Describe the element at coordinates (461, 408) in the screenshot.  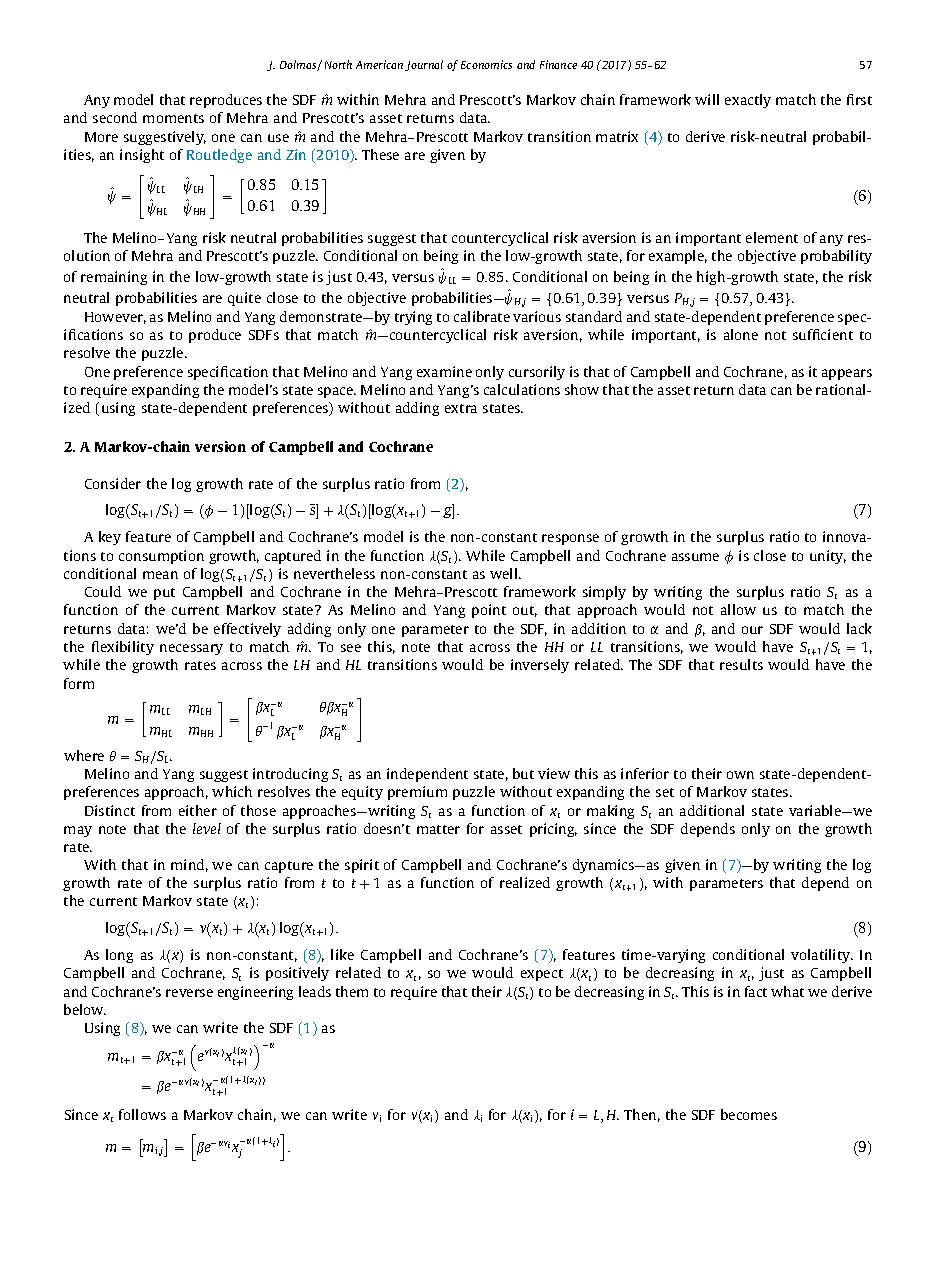
I see `extra` at that location.
